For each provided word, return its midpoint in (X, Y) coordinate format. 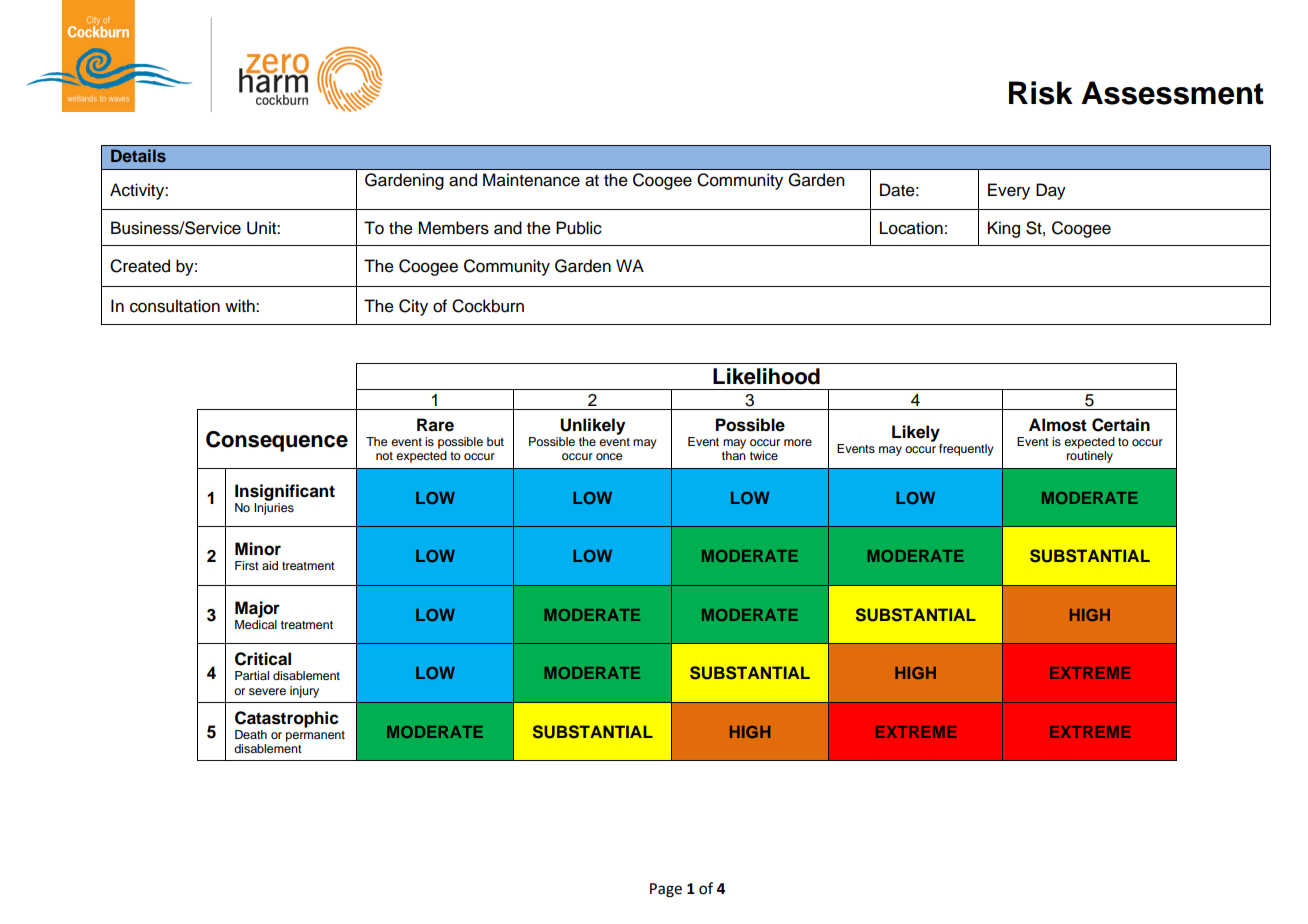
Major (257, 609)
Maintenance (531, 180)
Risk (1041, 93)
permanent (315, 736)
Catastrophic (287, 719)
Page (666, 890)
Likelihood (766, 376)
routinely (1090, 457)
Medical (256, 623)
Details (138, 155)
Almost (1058, 425)
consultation (175, 306)
